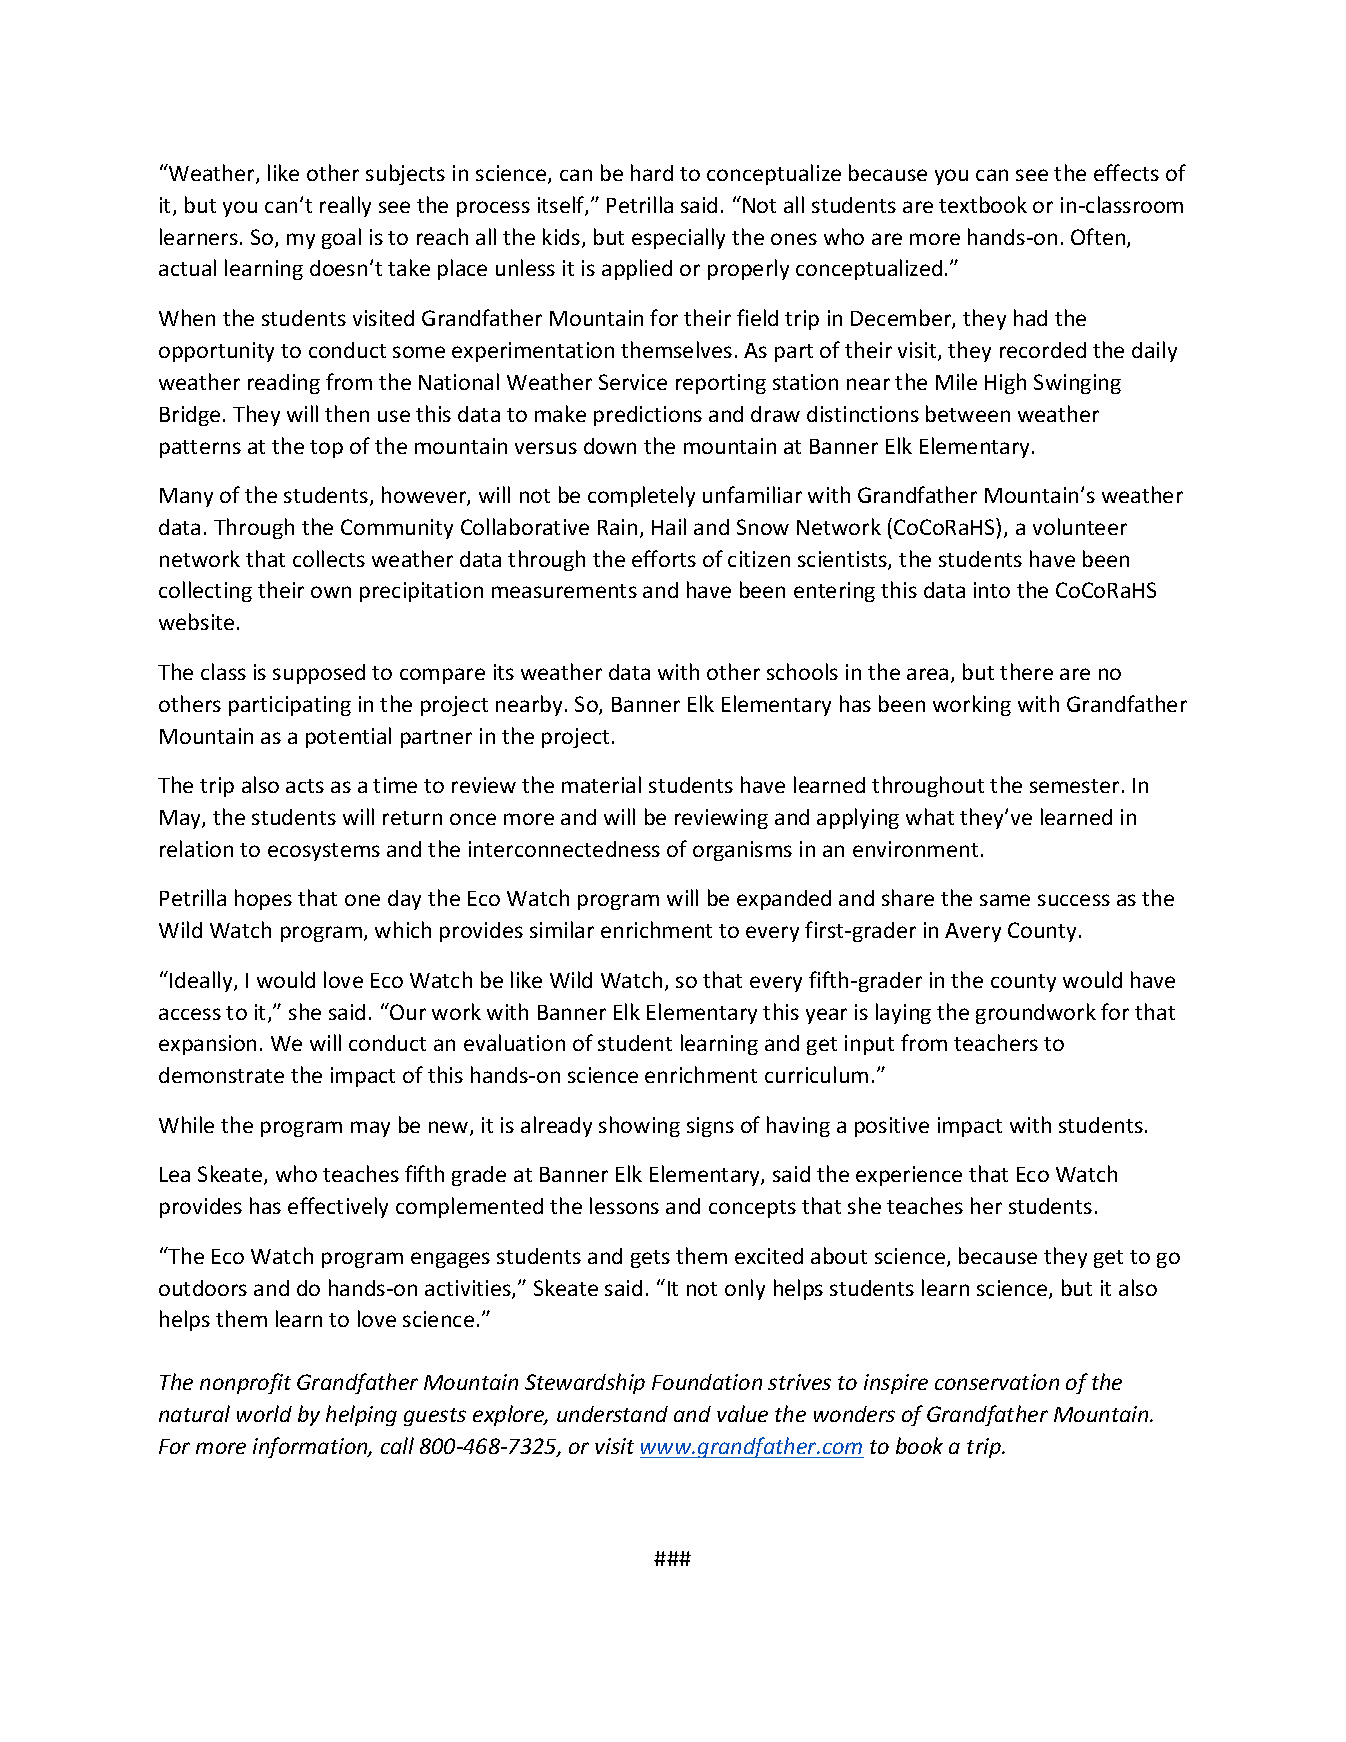 This screenshot has height=1742, width=1346. Describe the element at coordinates (345, 206) in the screenshot. I see `really` at that location.
